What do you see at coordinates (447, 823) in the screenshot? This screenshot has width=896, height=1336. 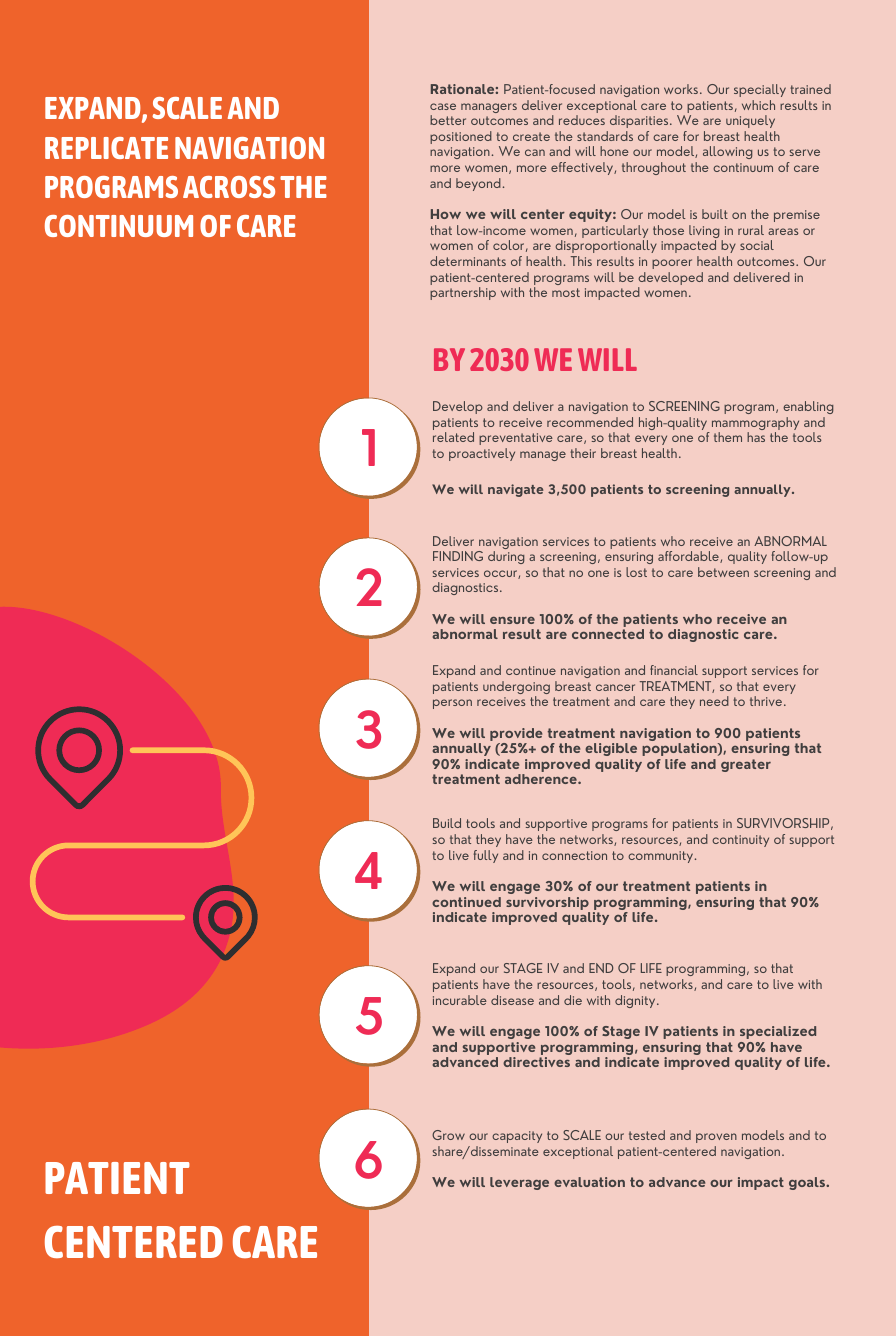 I see `Build` at bounding box center [447, 823].
